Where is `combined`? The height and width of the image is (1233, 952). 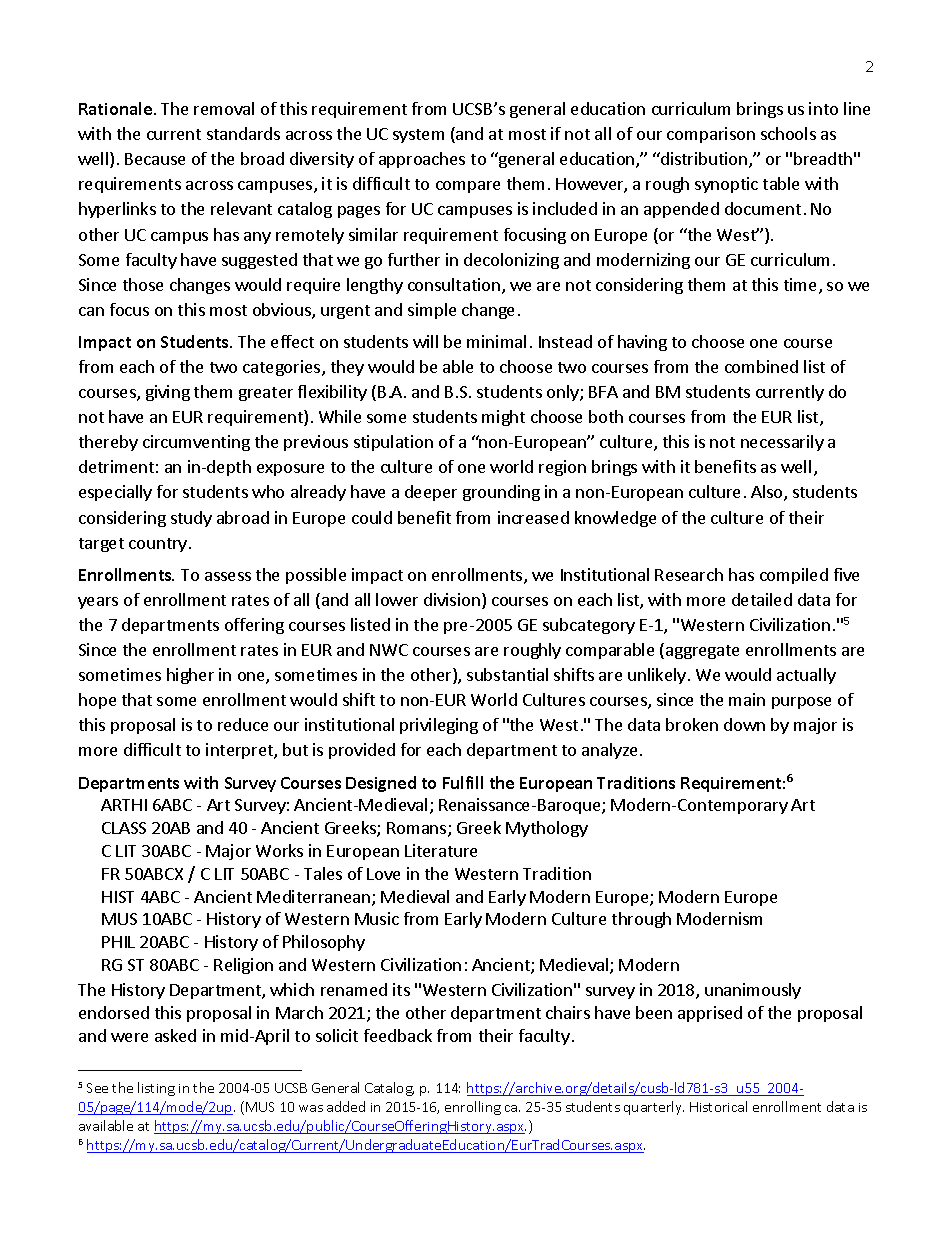
combined is located at coordinates (761, 366).
